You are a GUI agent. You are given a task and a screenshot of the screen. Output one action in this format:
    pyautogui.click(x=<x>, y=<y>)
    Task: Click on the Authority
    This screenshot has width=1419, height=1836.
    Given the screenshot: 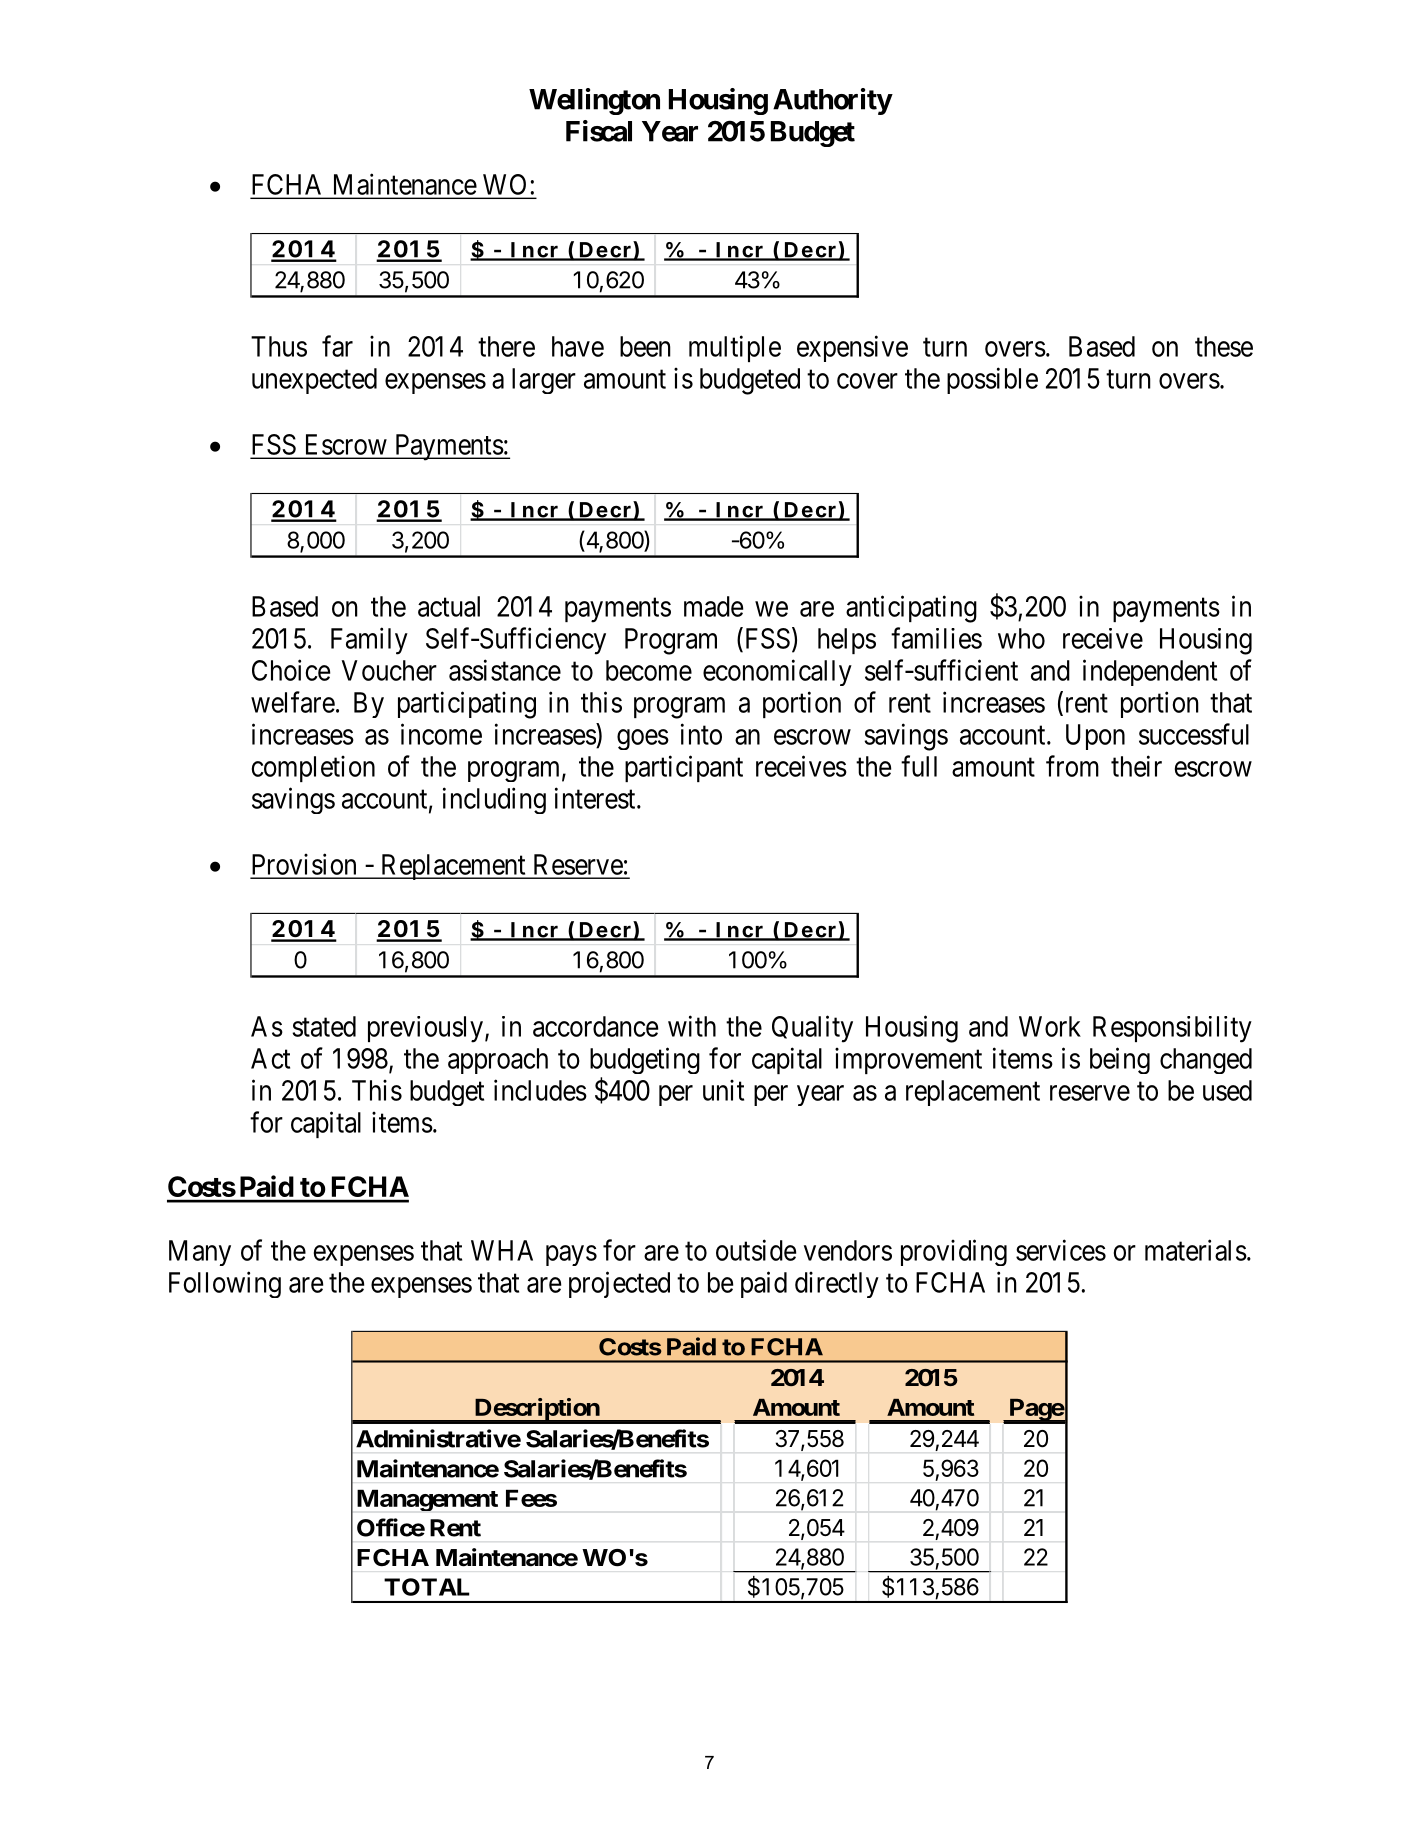 What is the action you would take?
    pyautogui.click(x=832, y=101)
